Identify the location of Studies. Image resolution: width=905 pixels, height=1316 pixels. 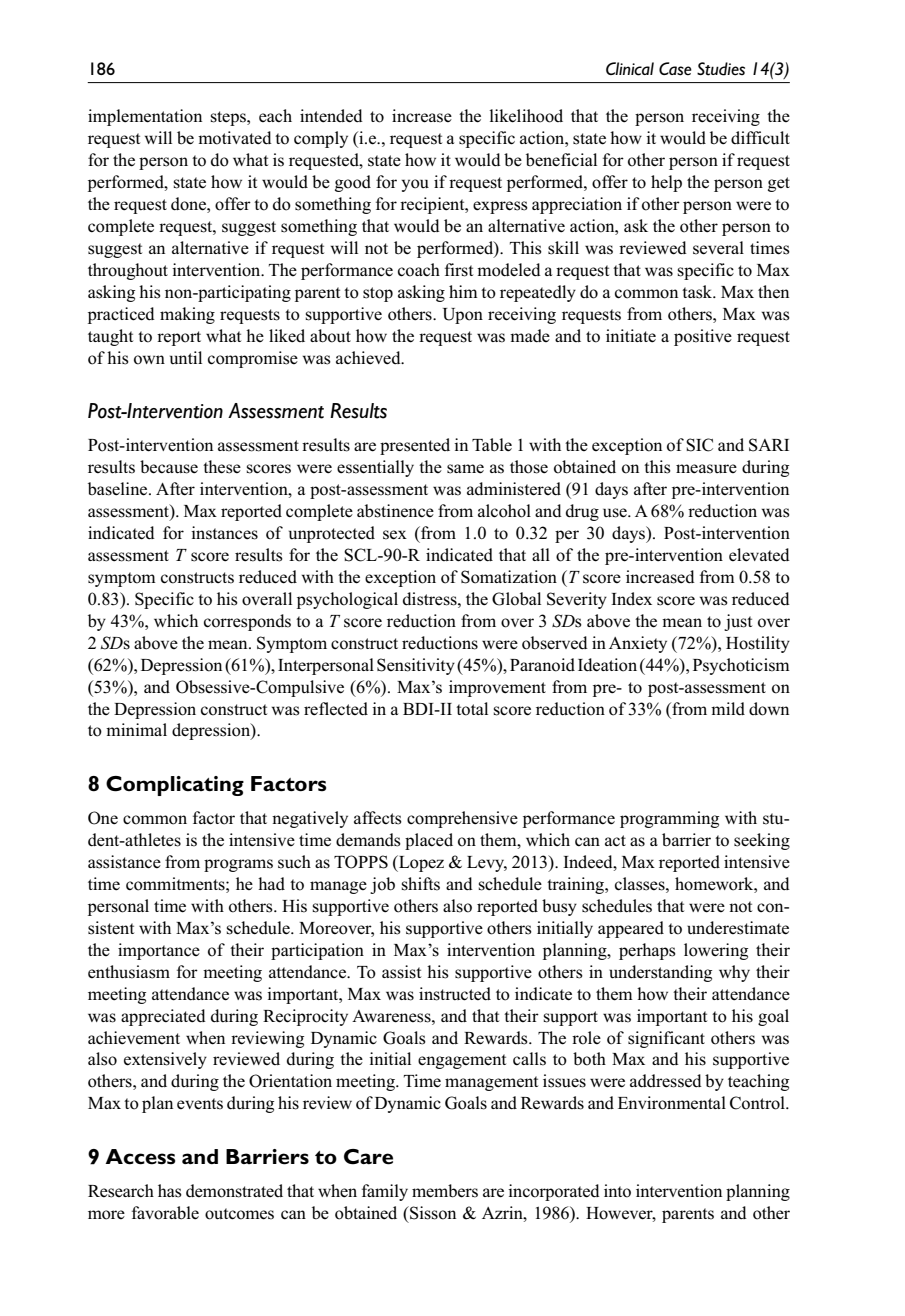
(721, 69).
